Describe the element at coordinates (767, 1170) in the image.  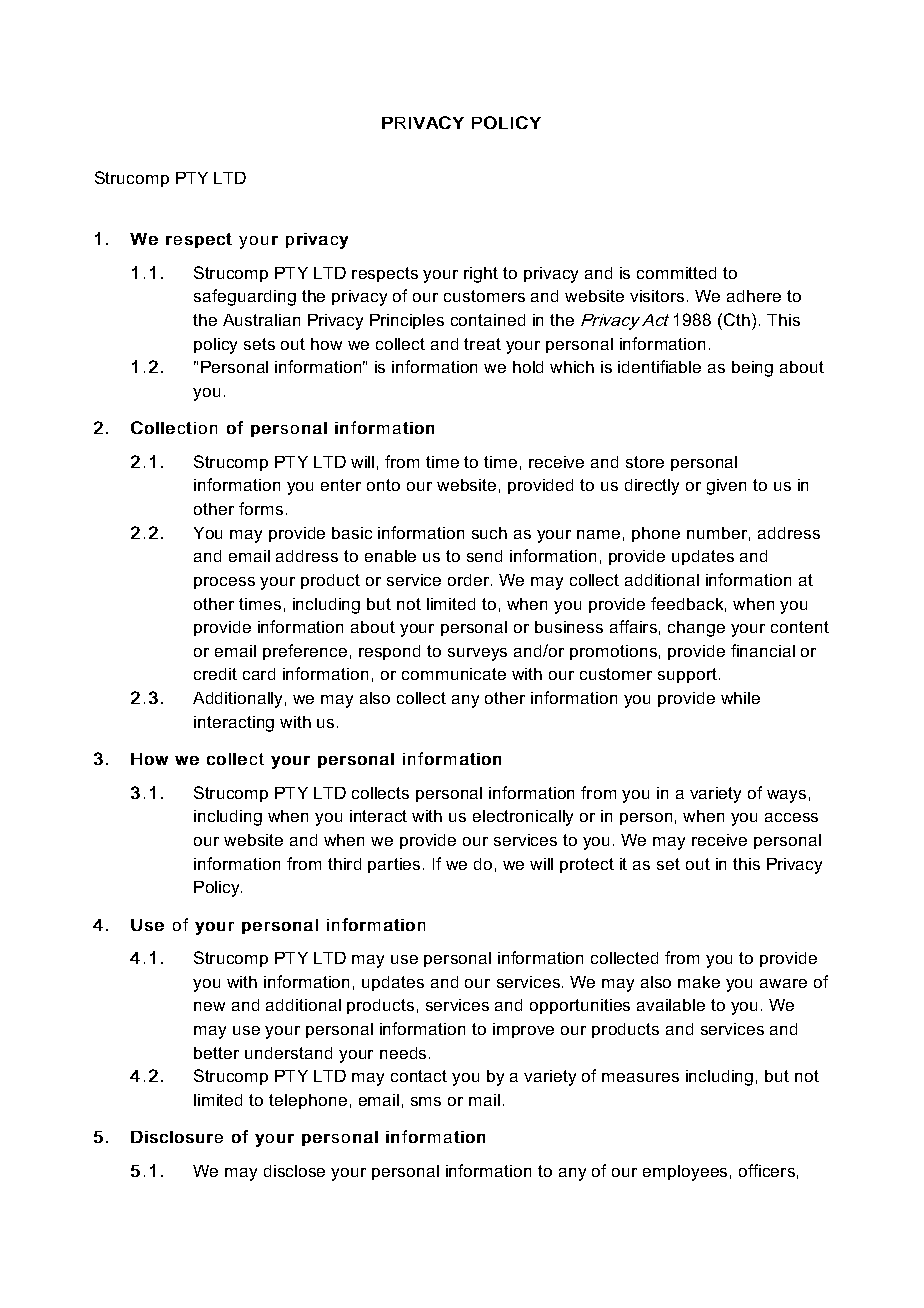
I see `officers` at that location.
